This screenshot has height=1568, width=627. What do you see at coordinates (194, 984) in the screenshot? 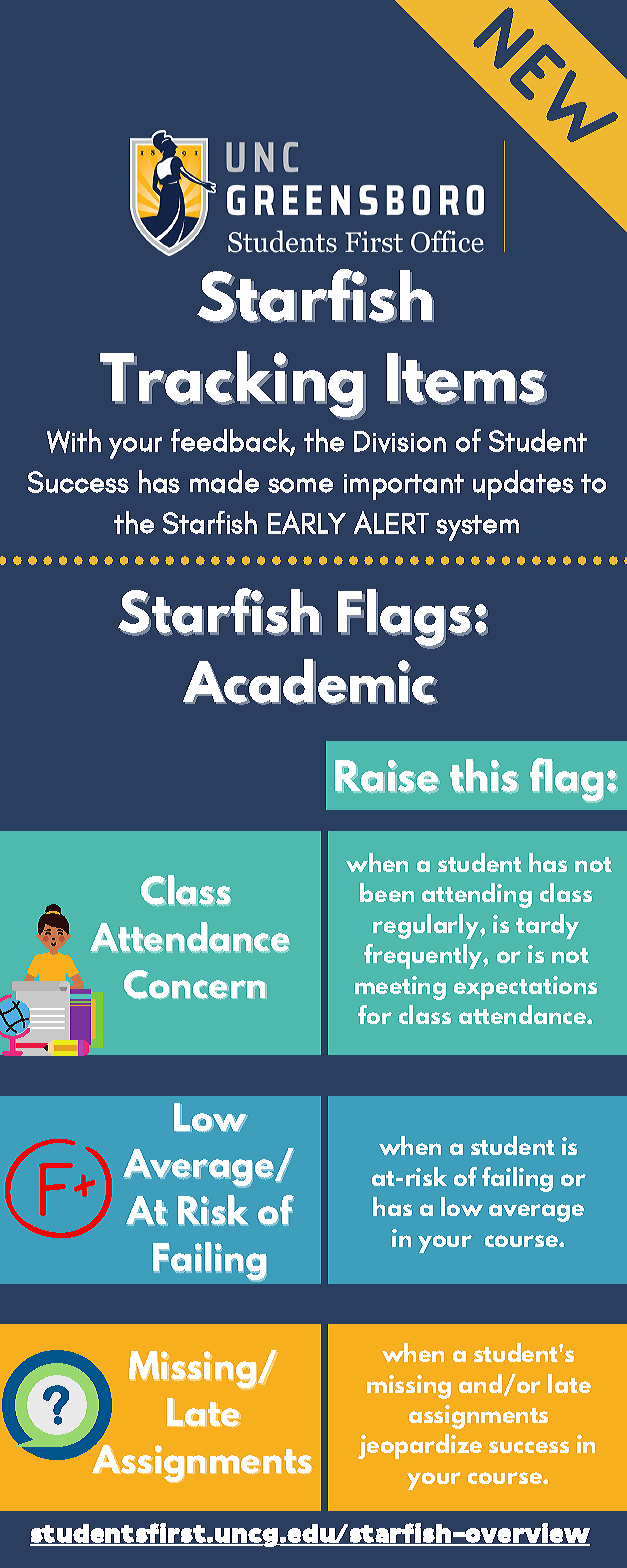
I see `Concern` at bounding box center [194, 984].
